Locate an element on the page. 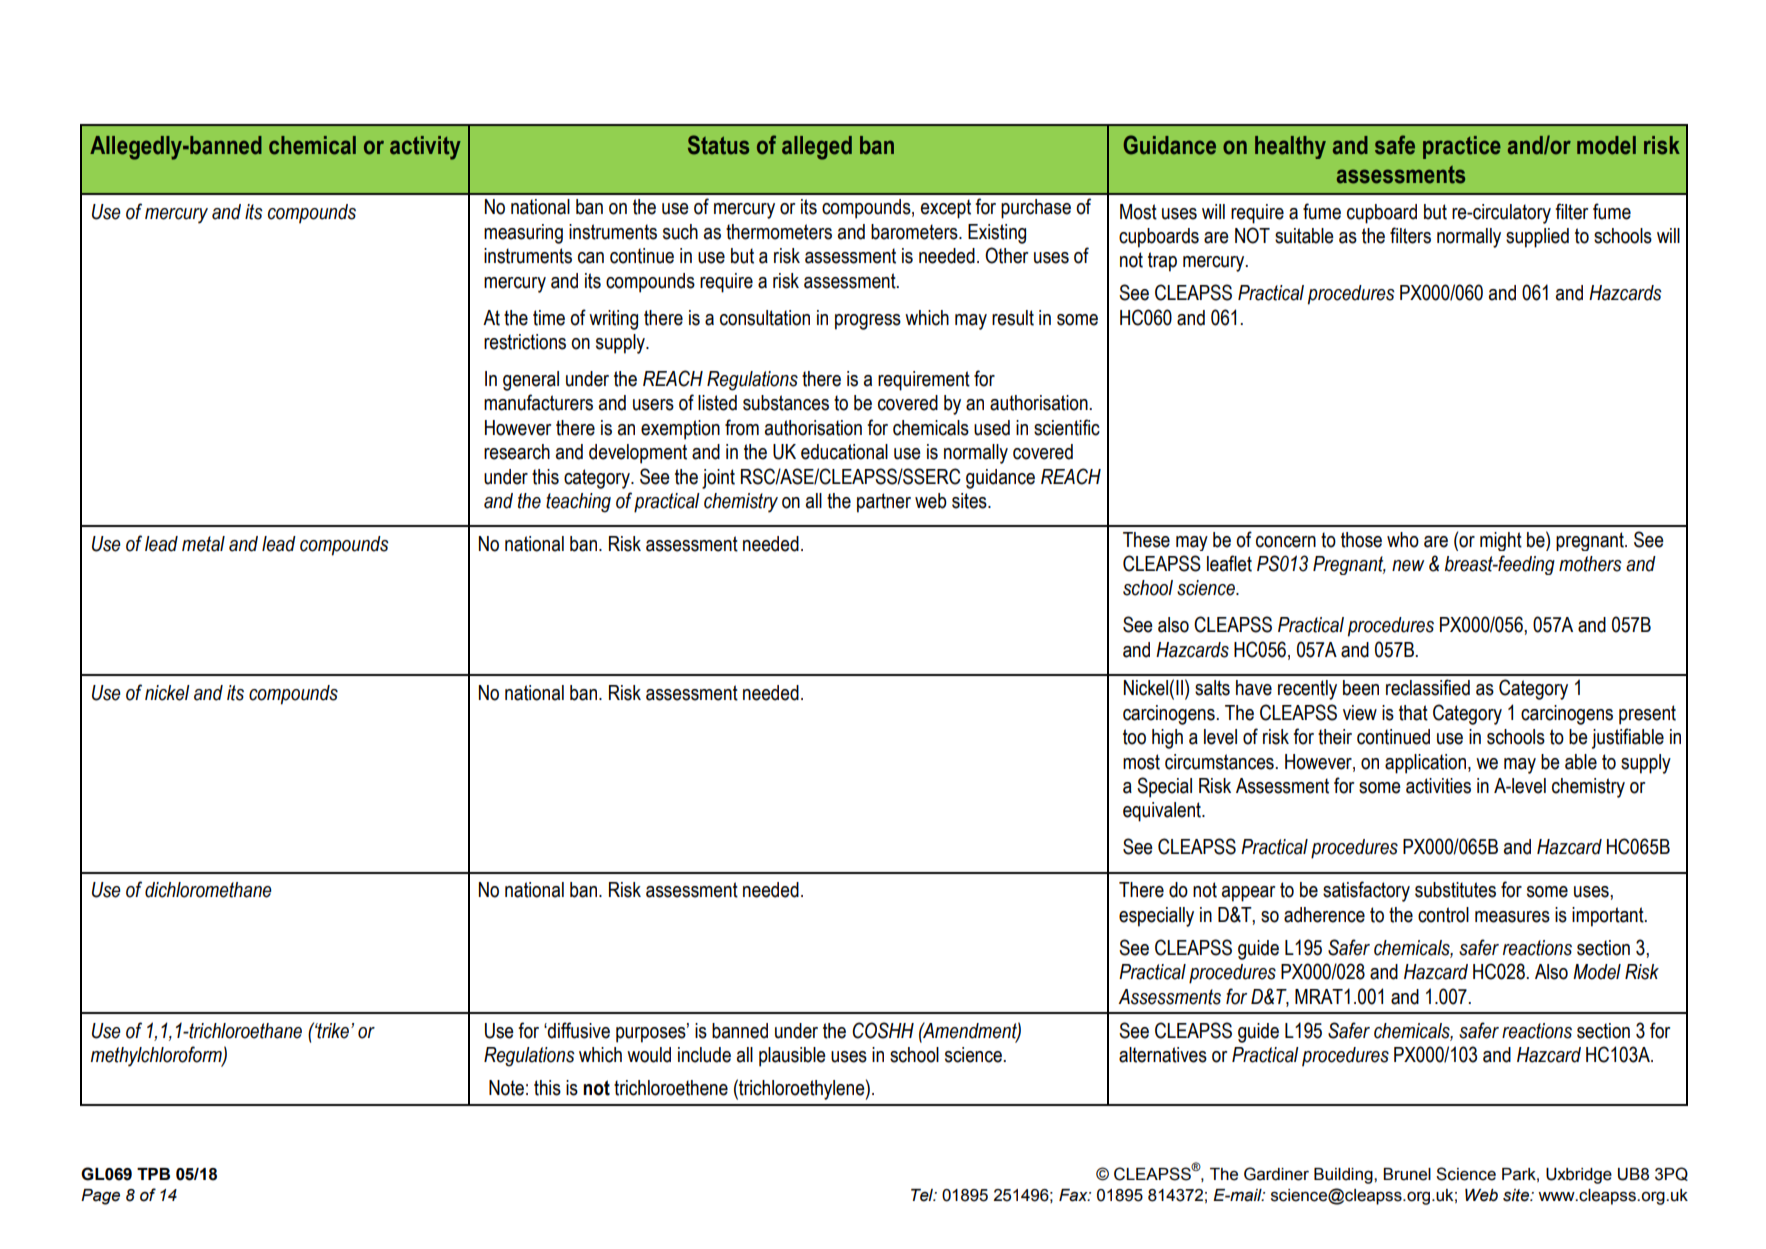  might is located at coordinates (1501, 541).
